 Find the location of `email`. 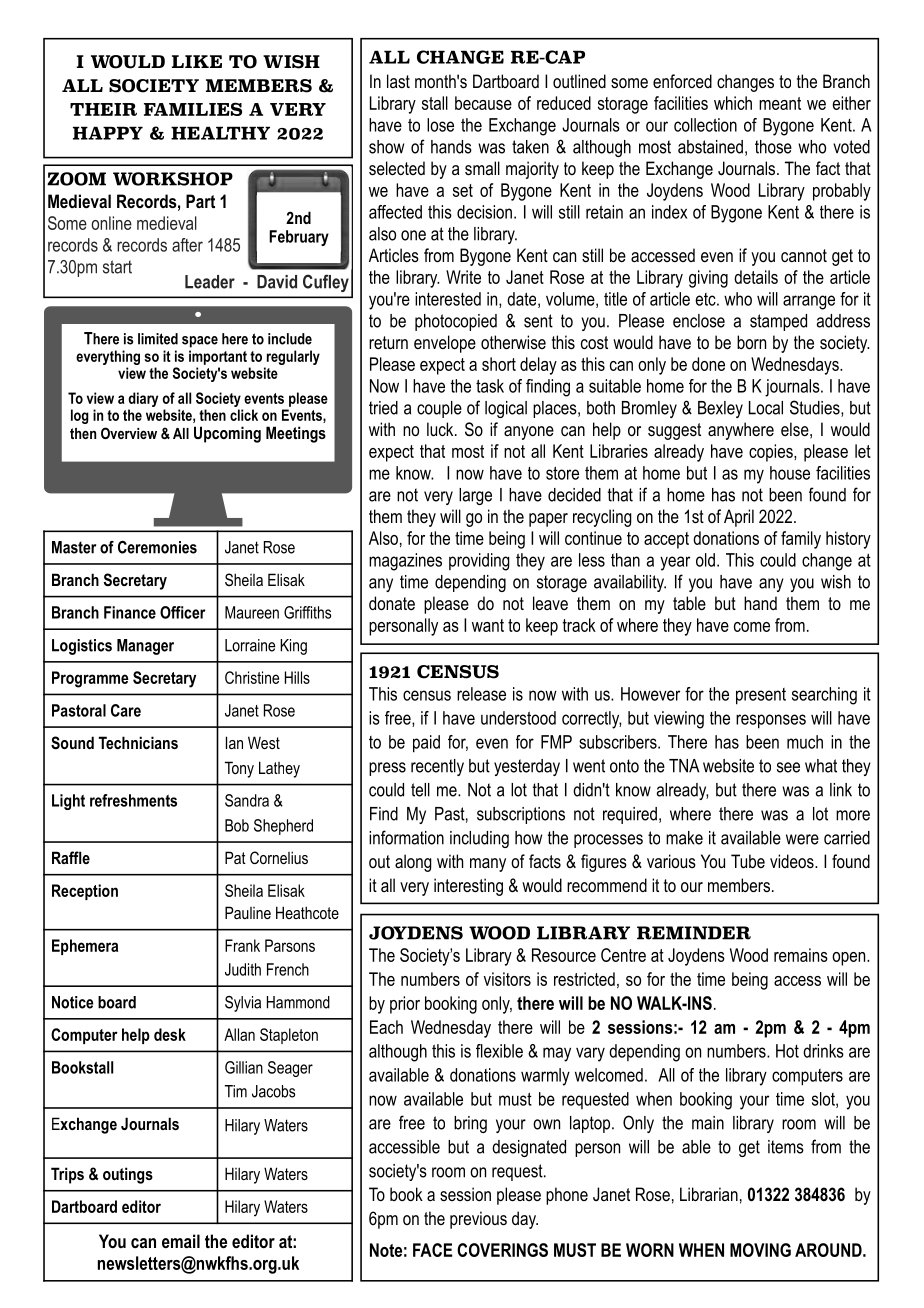

email is located at coordinates (181, 1241).
